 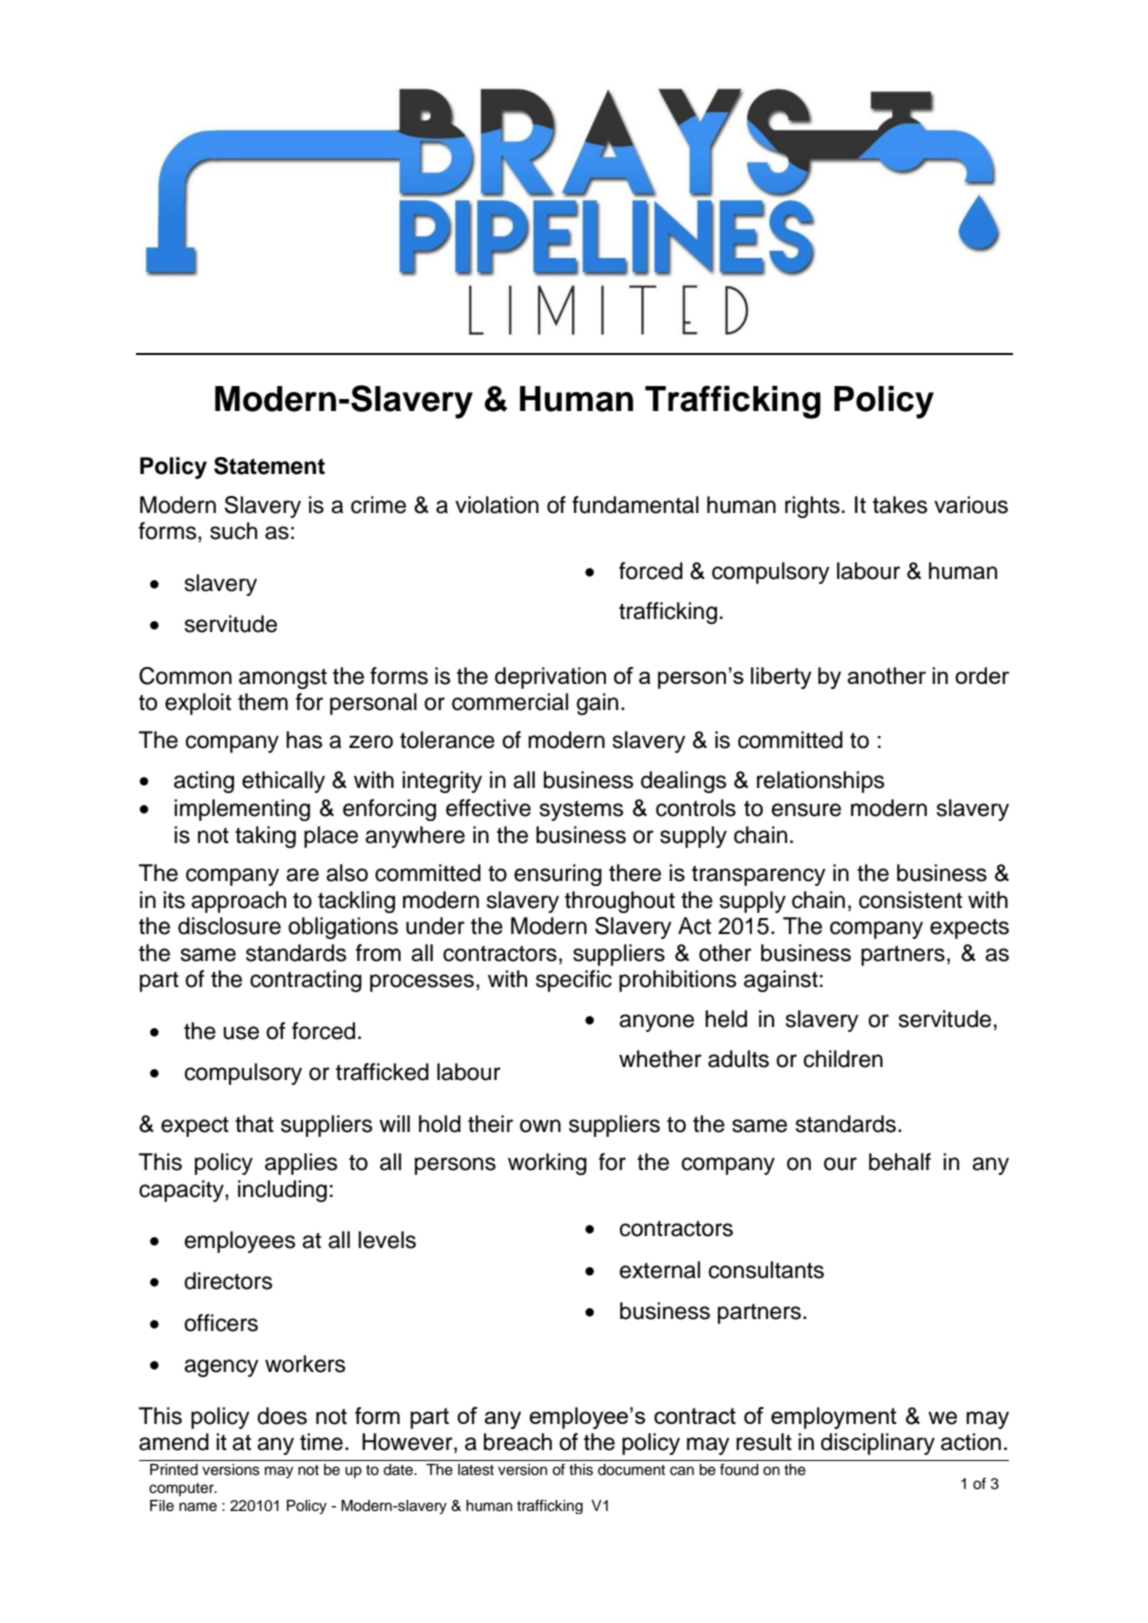 What do you see at coordinates (635, 505) in the screenshot?
I see `fundamental` at bounding box center [635, 505].
